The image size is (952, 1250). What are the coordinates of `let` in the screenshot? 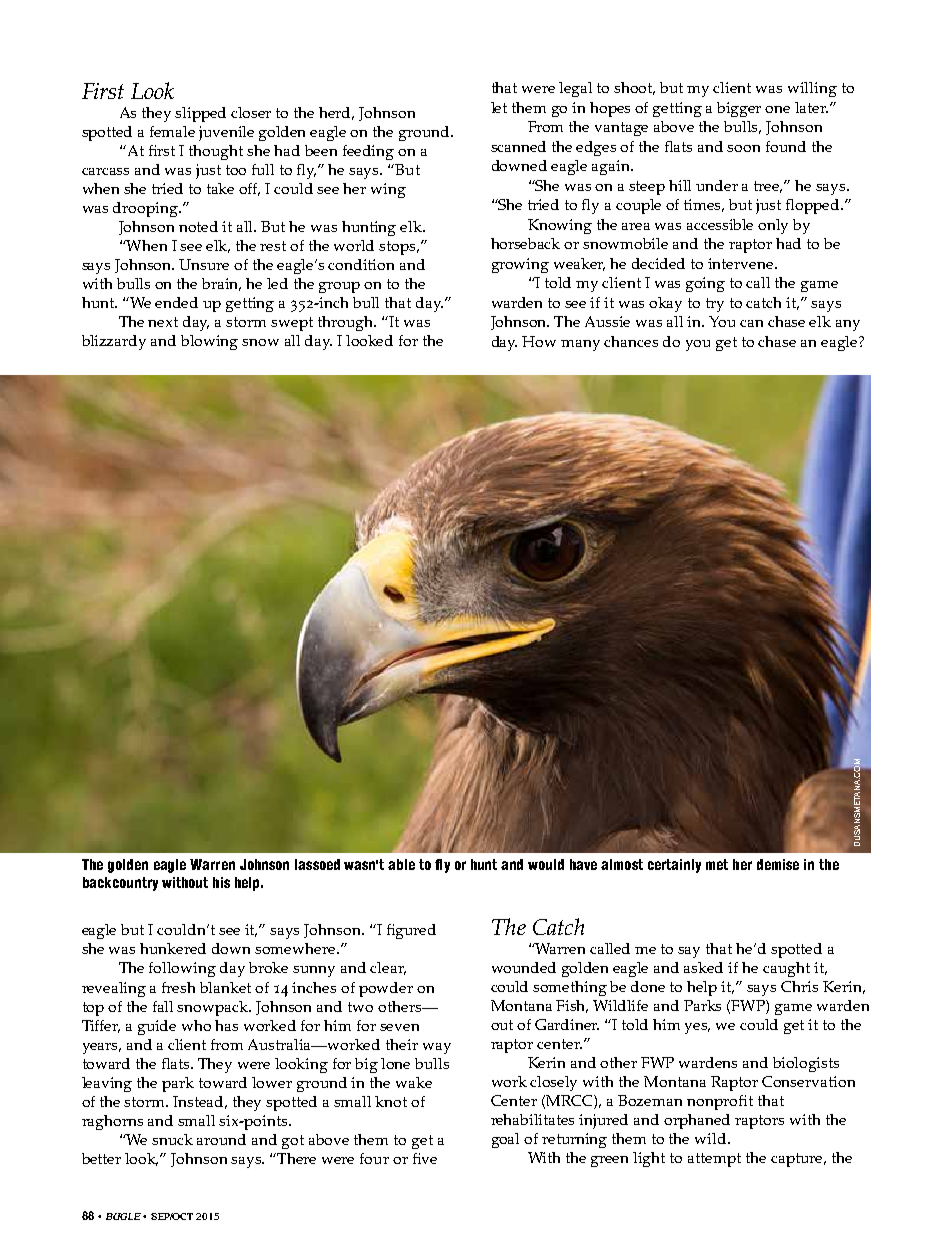 It's located at (499, 107).
